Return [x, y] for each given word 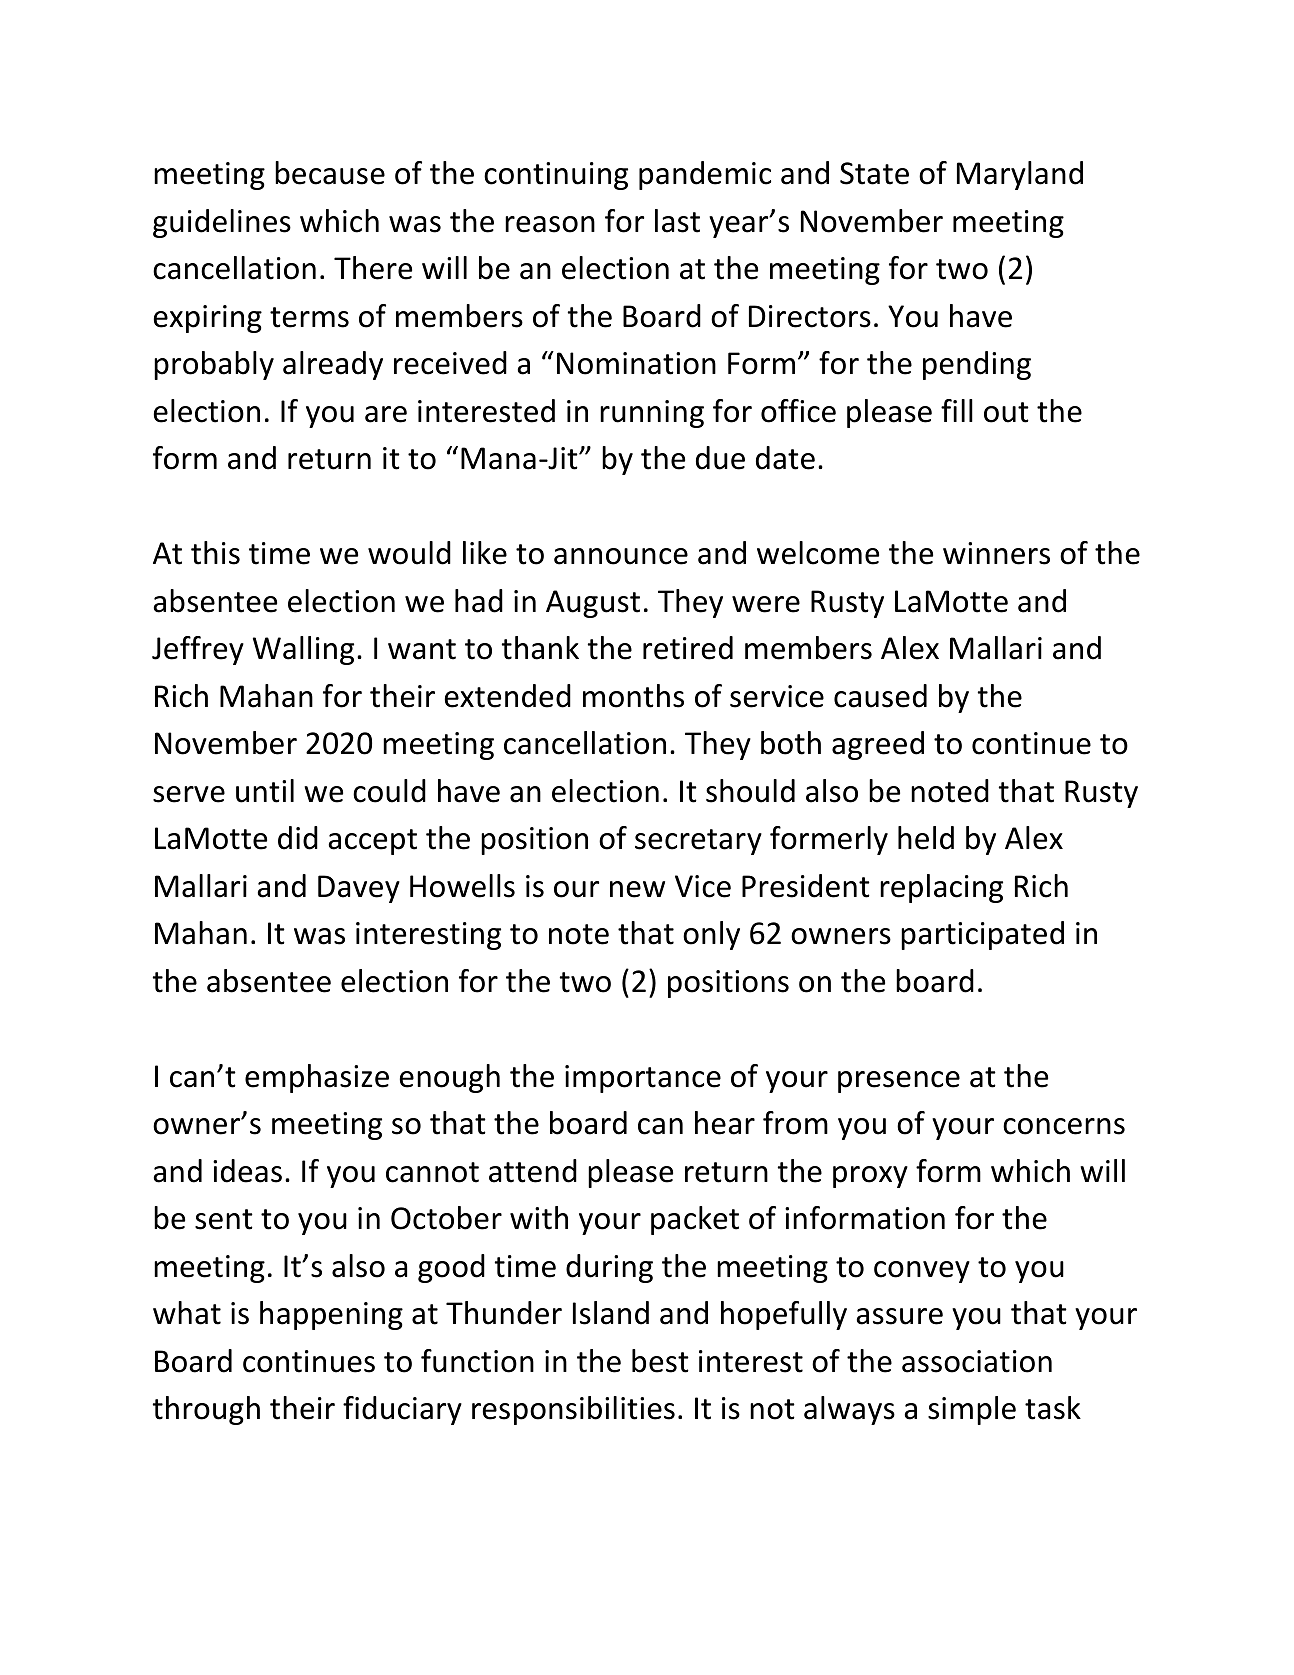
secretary [698, 842]
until [265, 791]
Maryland [1020, 175]
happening [331, 1315]
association [977, 1361]
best [660, 1361]
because [330, 173]
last [677, 221]
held [926, 838]
